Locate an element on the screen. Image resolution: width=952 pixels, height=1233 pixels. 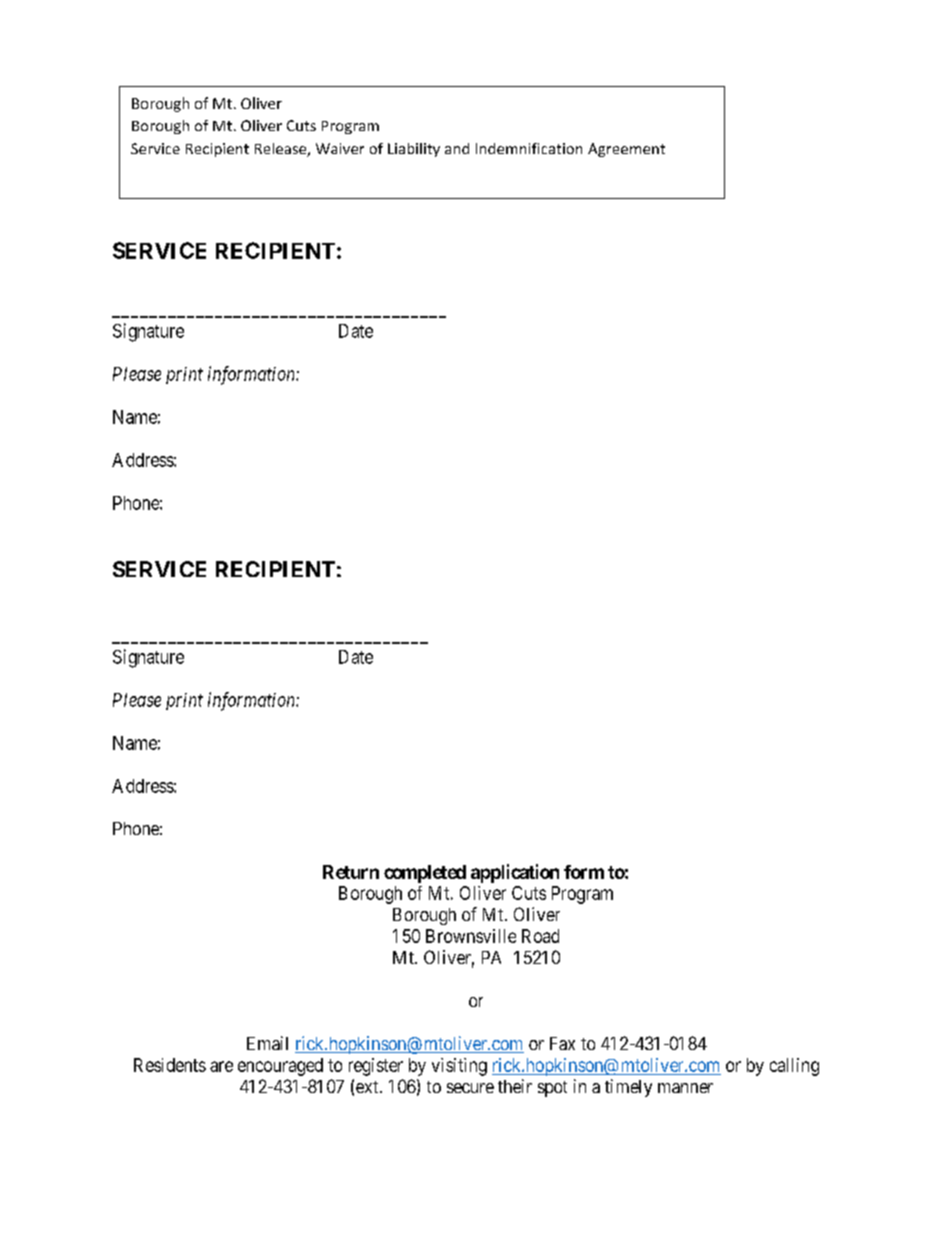
Brownsville is located at coordinates (471, 936).
